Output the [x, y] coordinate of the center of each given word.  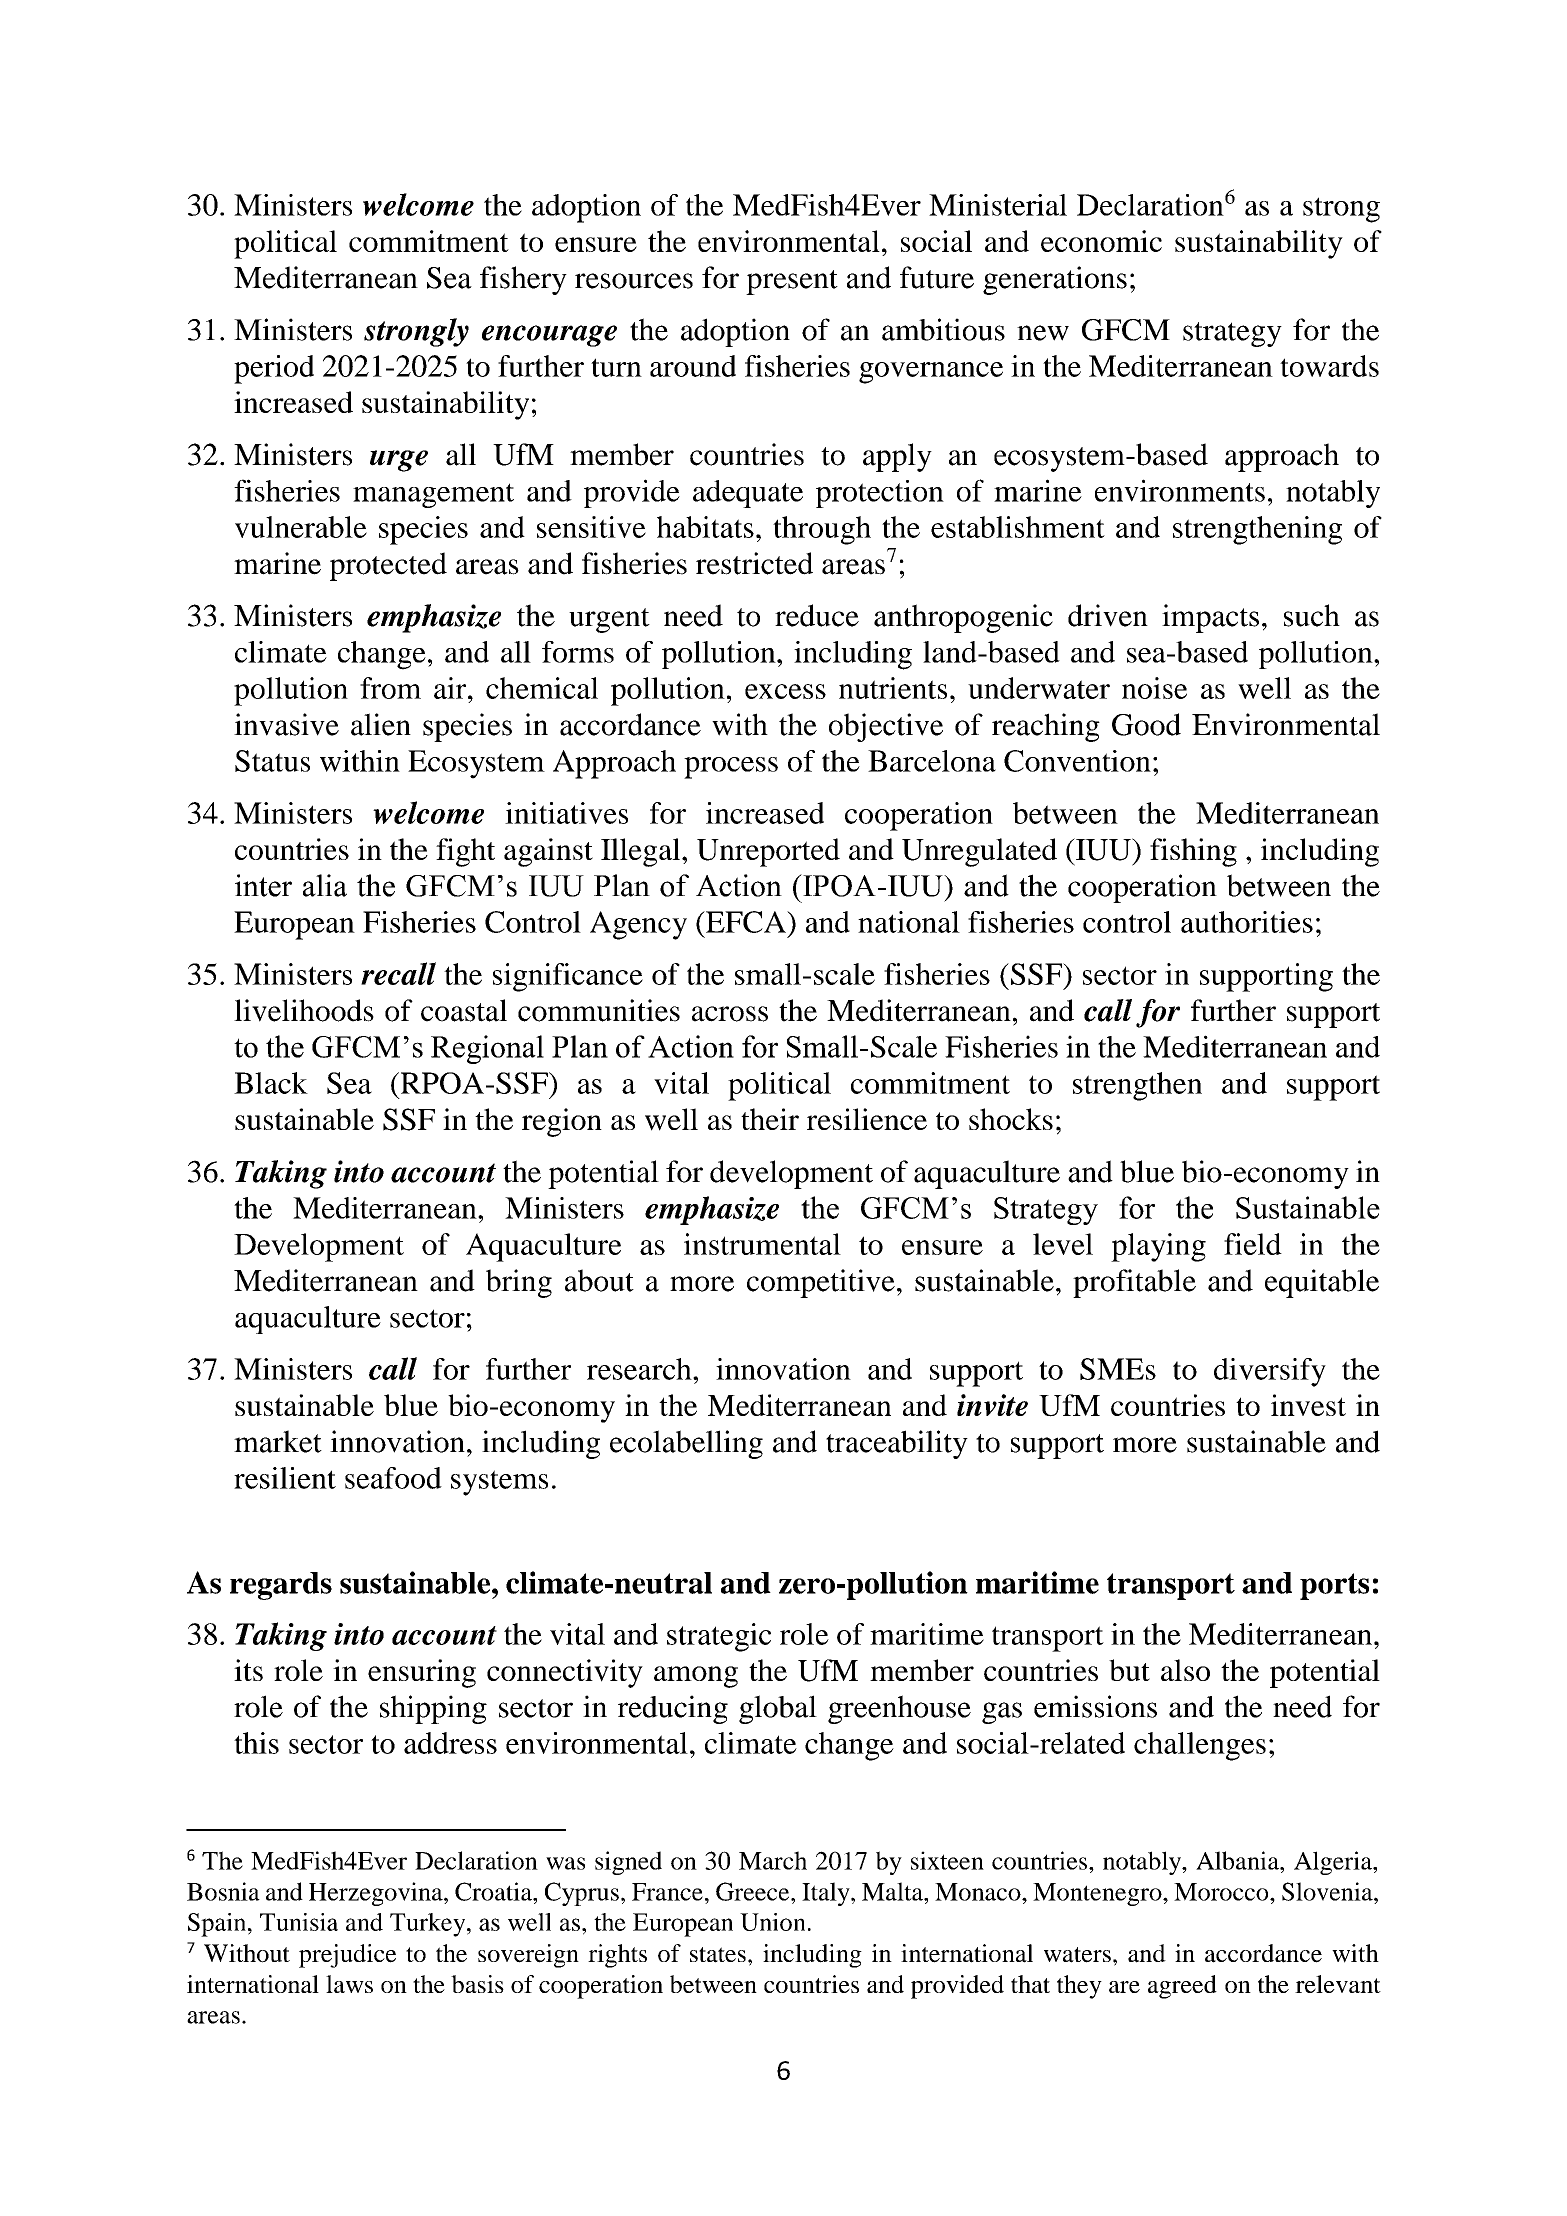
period [274, 369]
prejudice [347, 1956]
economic [1101, 241]
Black [271, 1083]
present [792, 282]
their [770, 1119]
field [1253, 1244]
